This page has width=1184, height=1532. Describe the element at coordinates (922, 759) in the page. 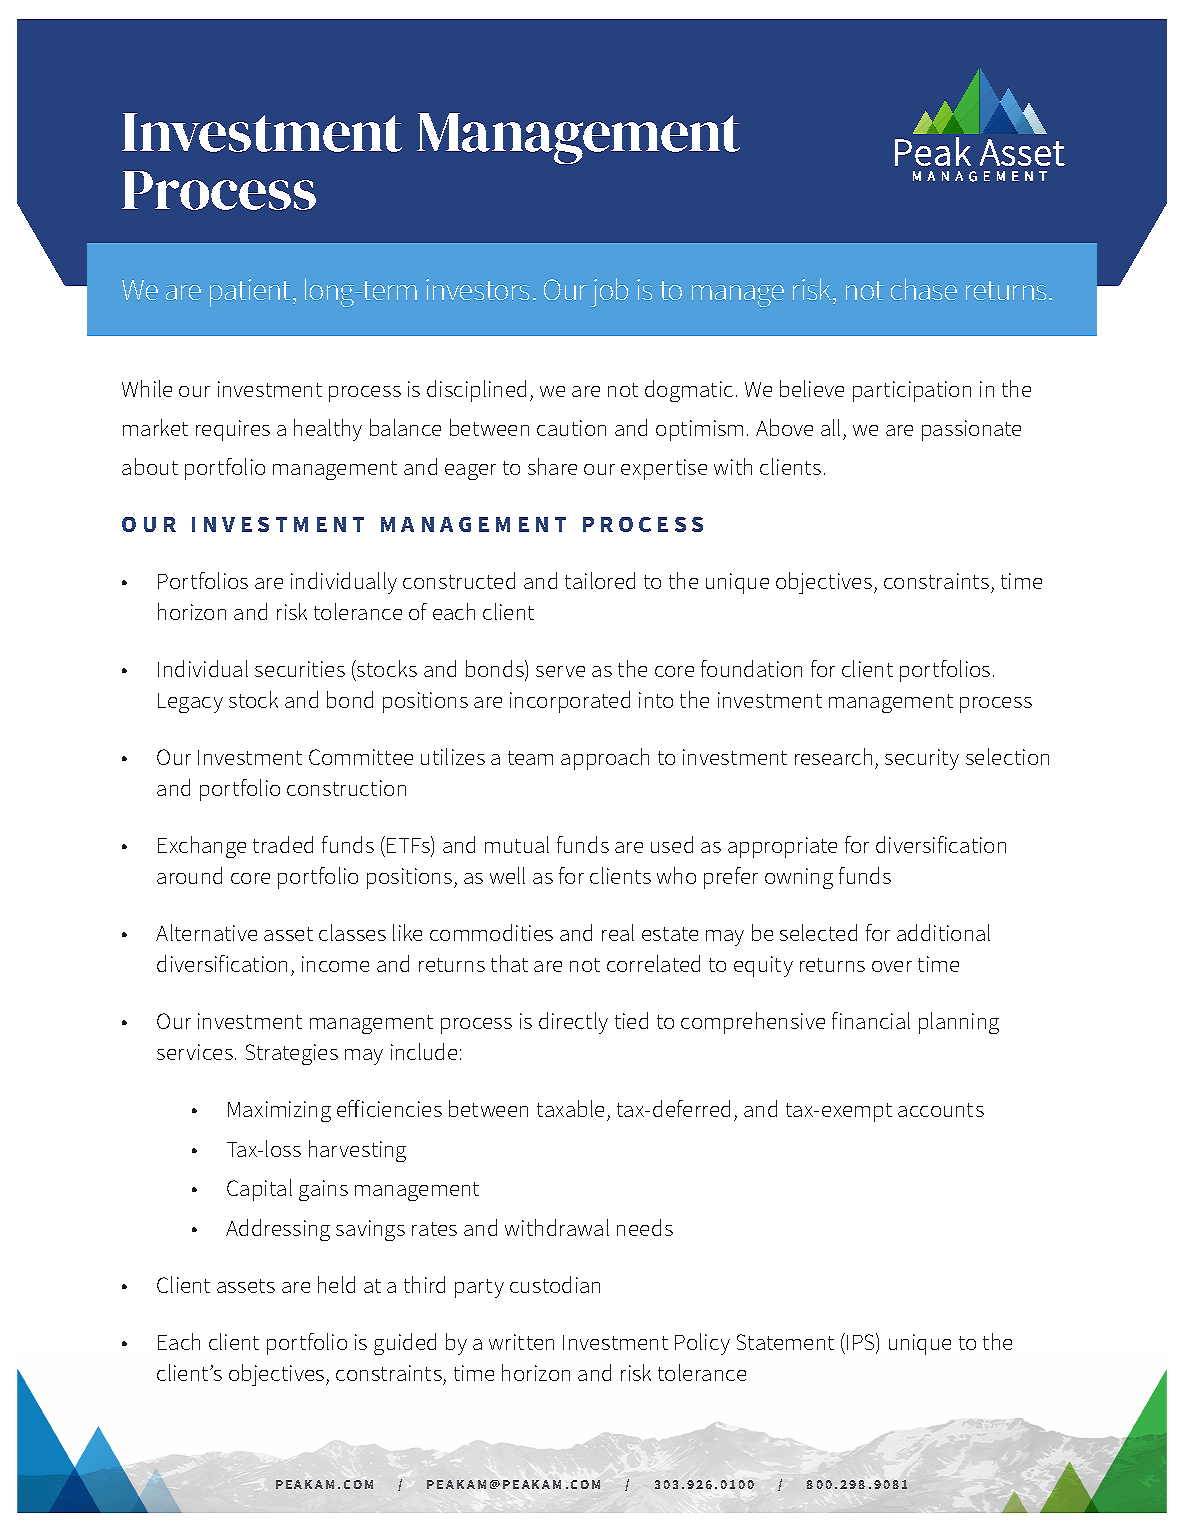

I see `security` at that location.
